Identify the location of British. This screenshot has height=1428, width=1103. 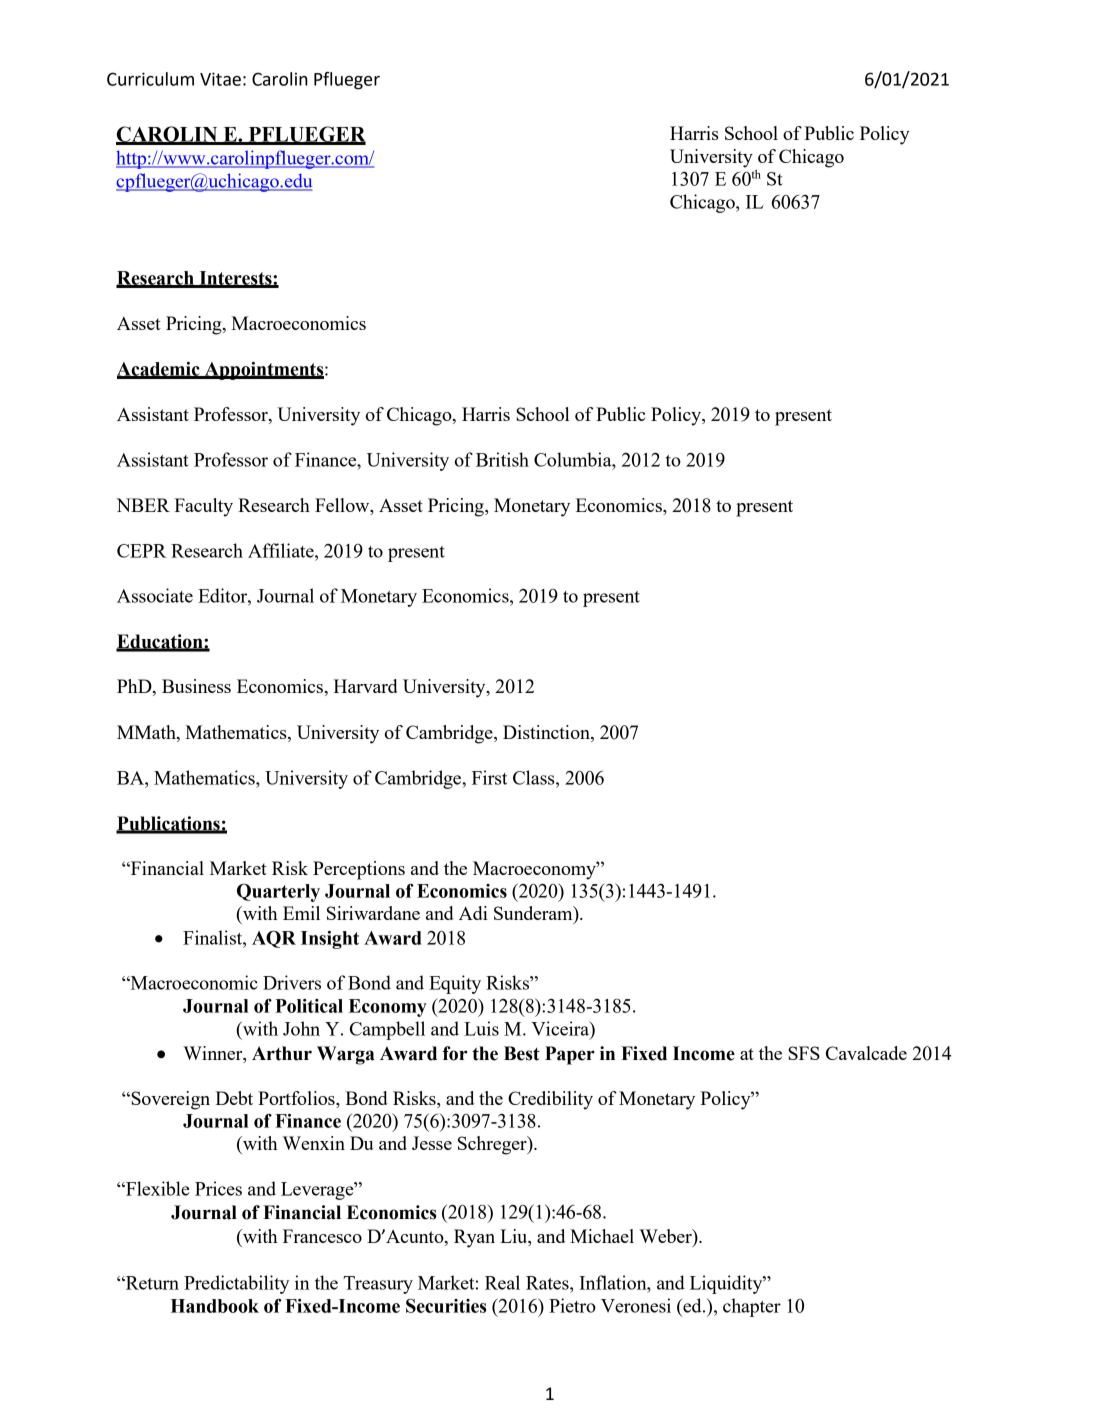
(502, 459).
